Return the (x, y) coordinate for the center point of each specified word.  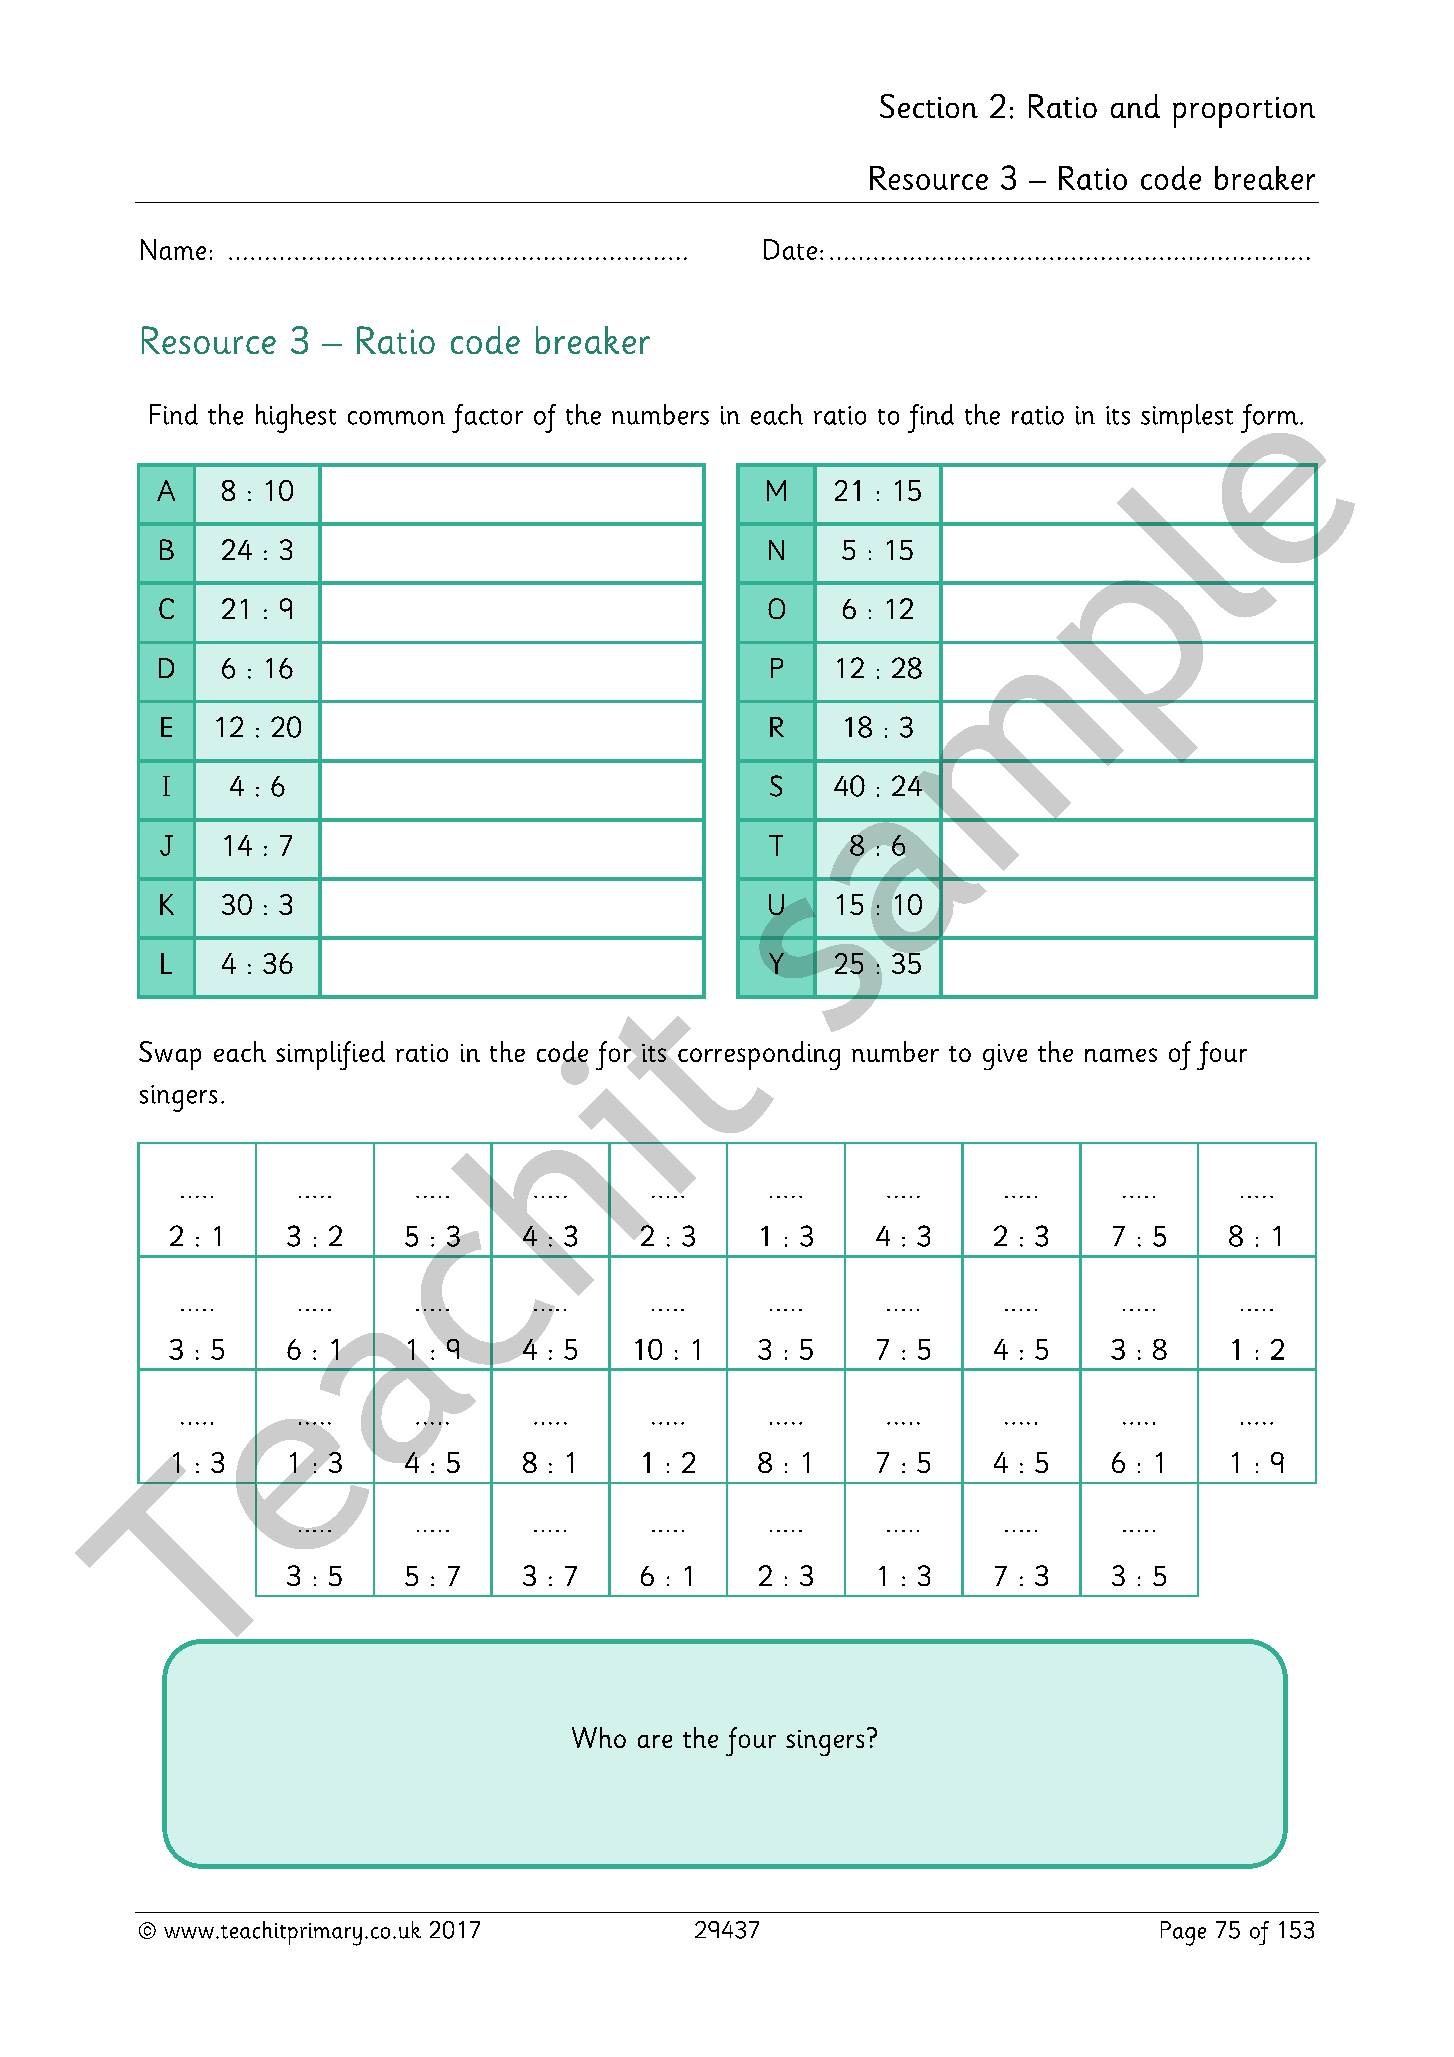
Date (790, 249)
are (655, 1741)
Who (599, 1737)
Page (1183, 1933)
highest (296, 418)
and (1135, 106)
